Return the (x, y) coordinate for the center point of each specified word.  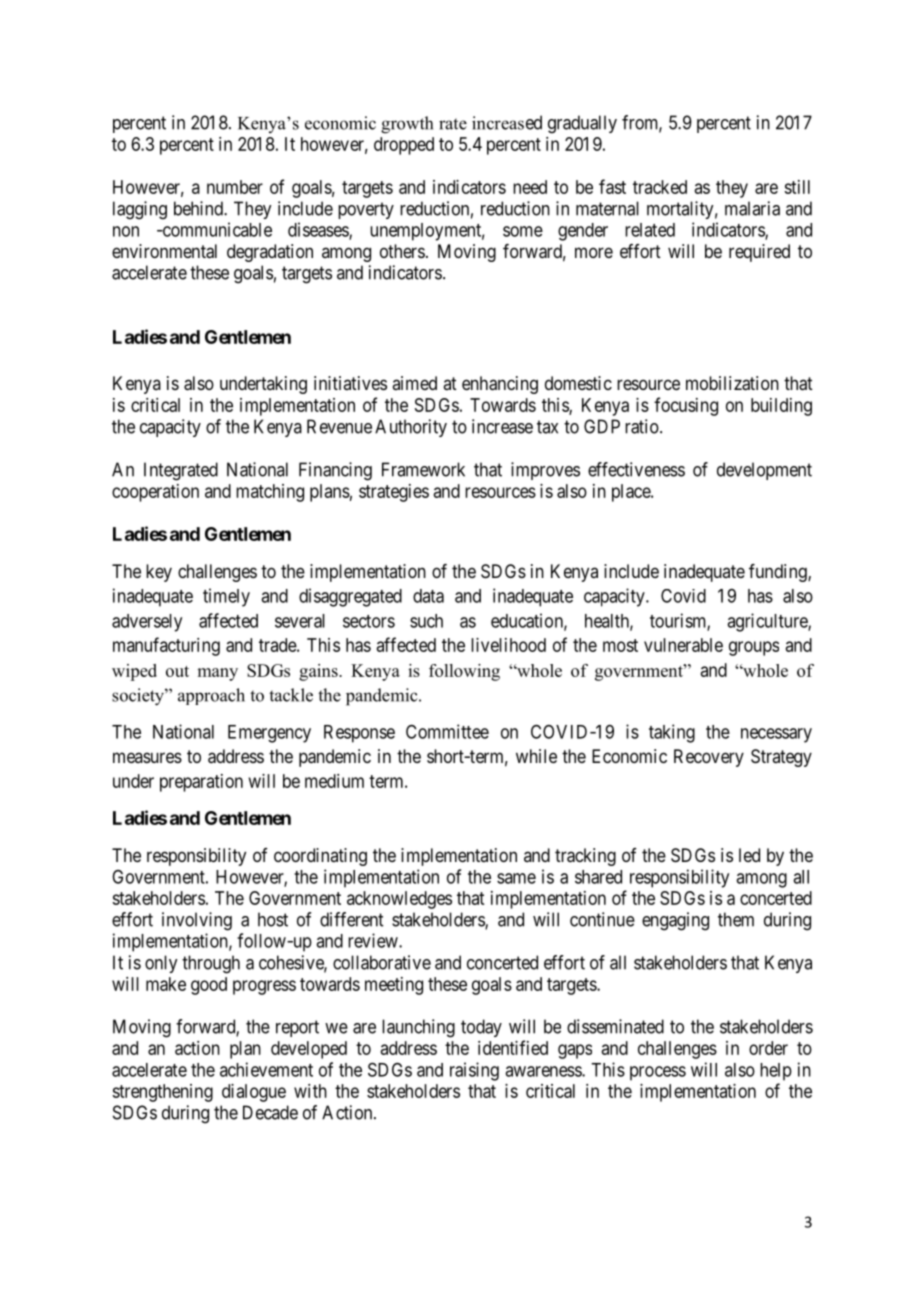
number (235, 187)
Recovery (709, 758)
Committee (447, 731)
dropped (404, 146)
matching (270, 493)
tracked (660, 187)
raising (474, 1071)
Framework (423, 469)
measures (147, 757)
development (764, 471)
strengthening (162, 1093)
